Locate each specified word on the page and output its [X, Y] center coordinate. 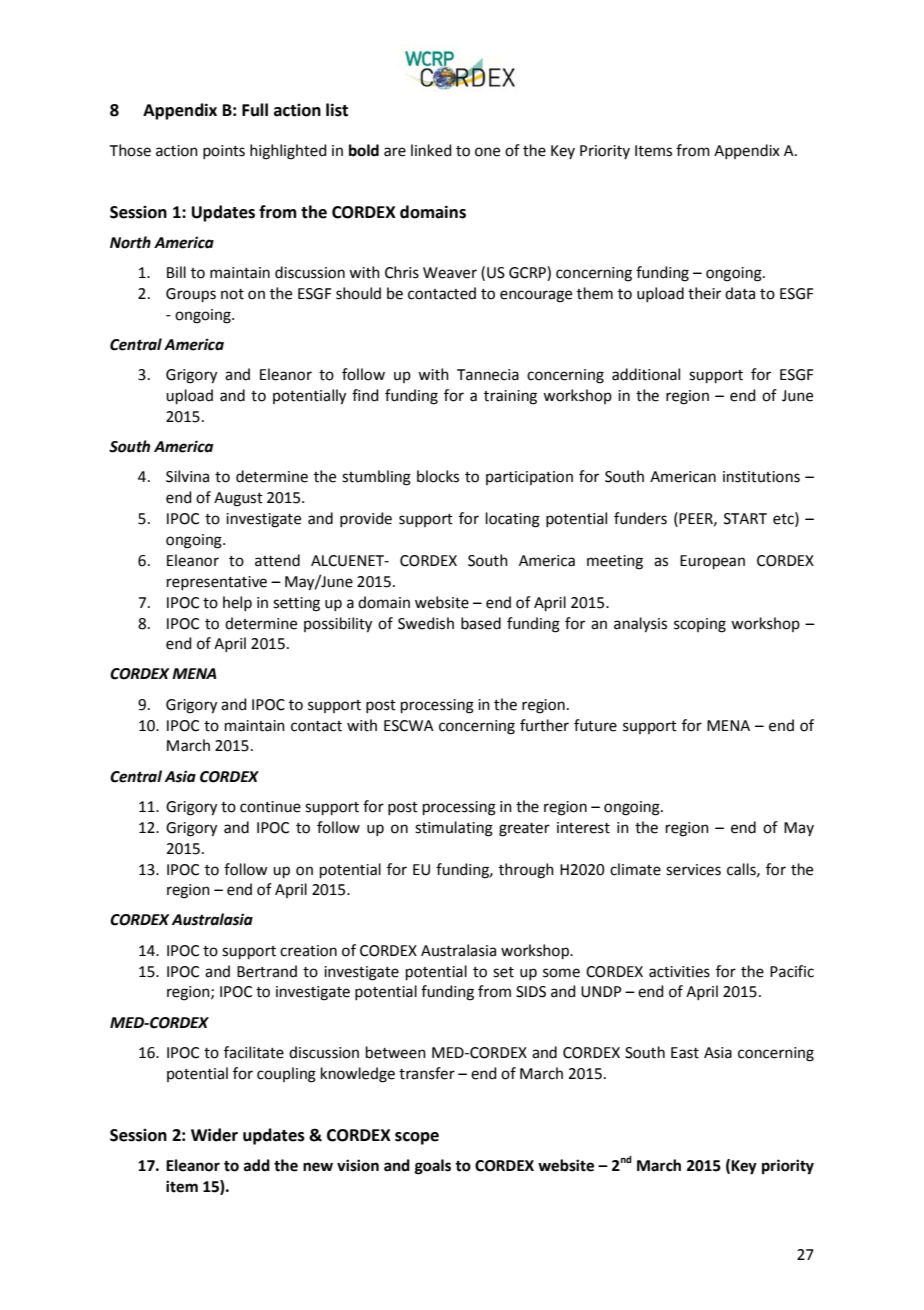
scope [417, 1138]
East [685, 1053]
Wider [214, 1135]
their [704, 293]
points [224, 152]
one [487, 152]
